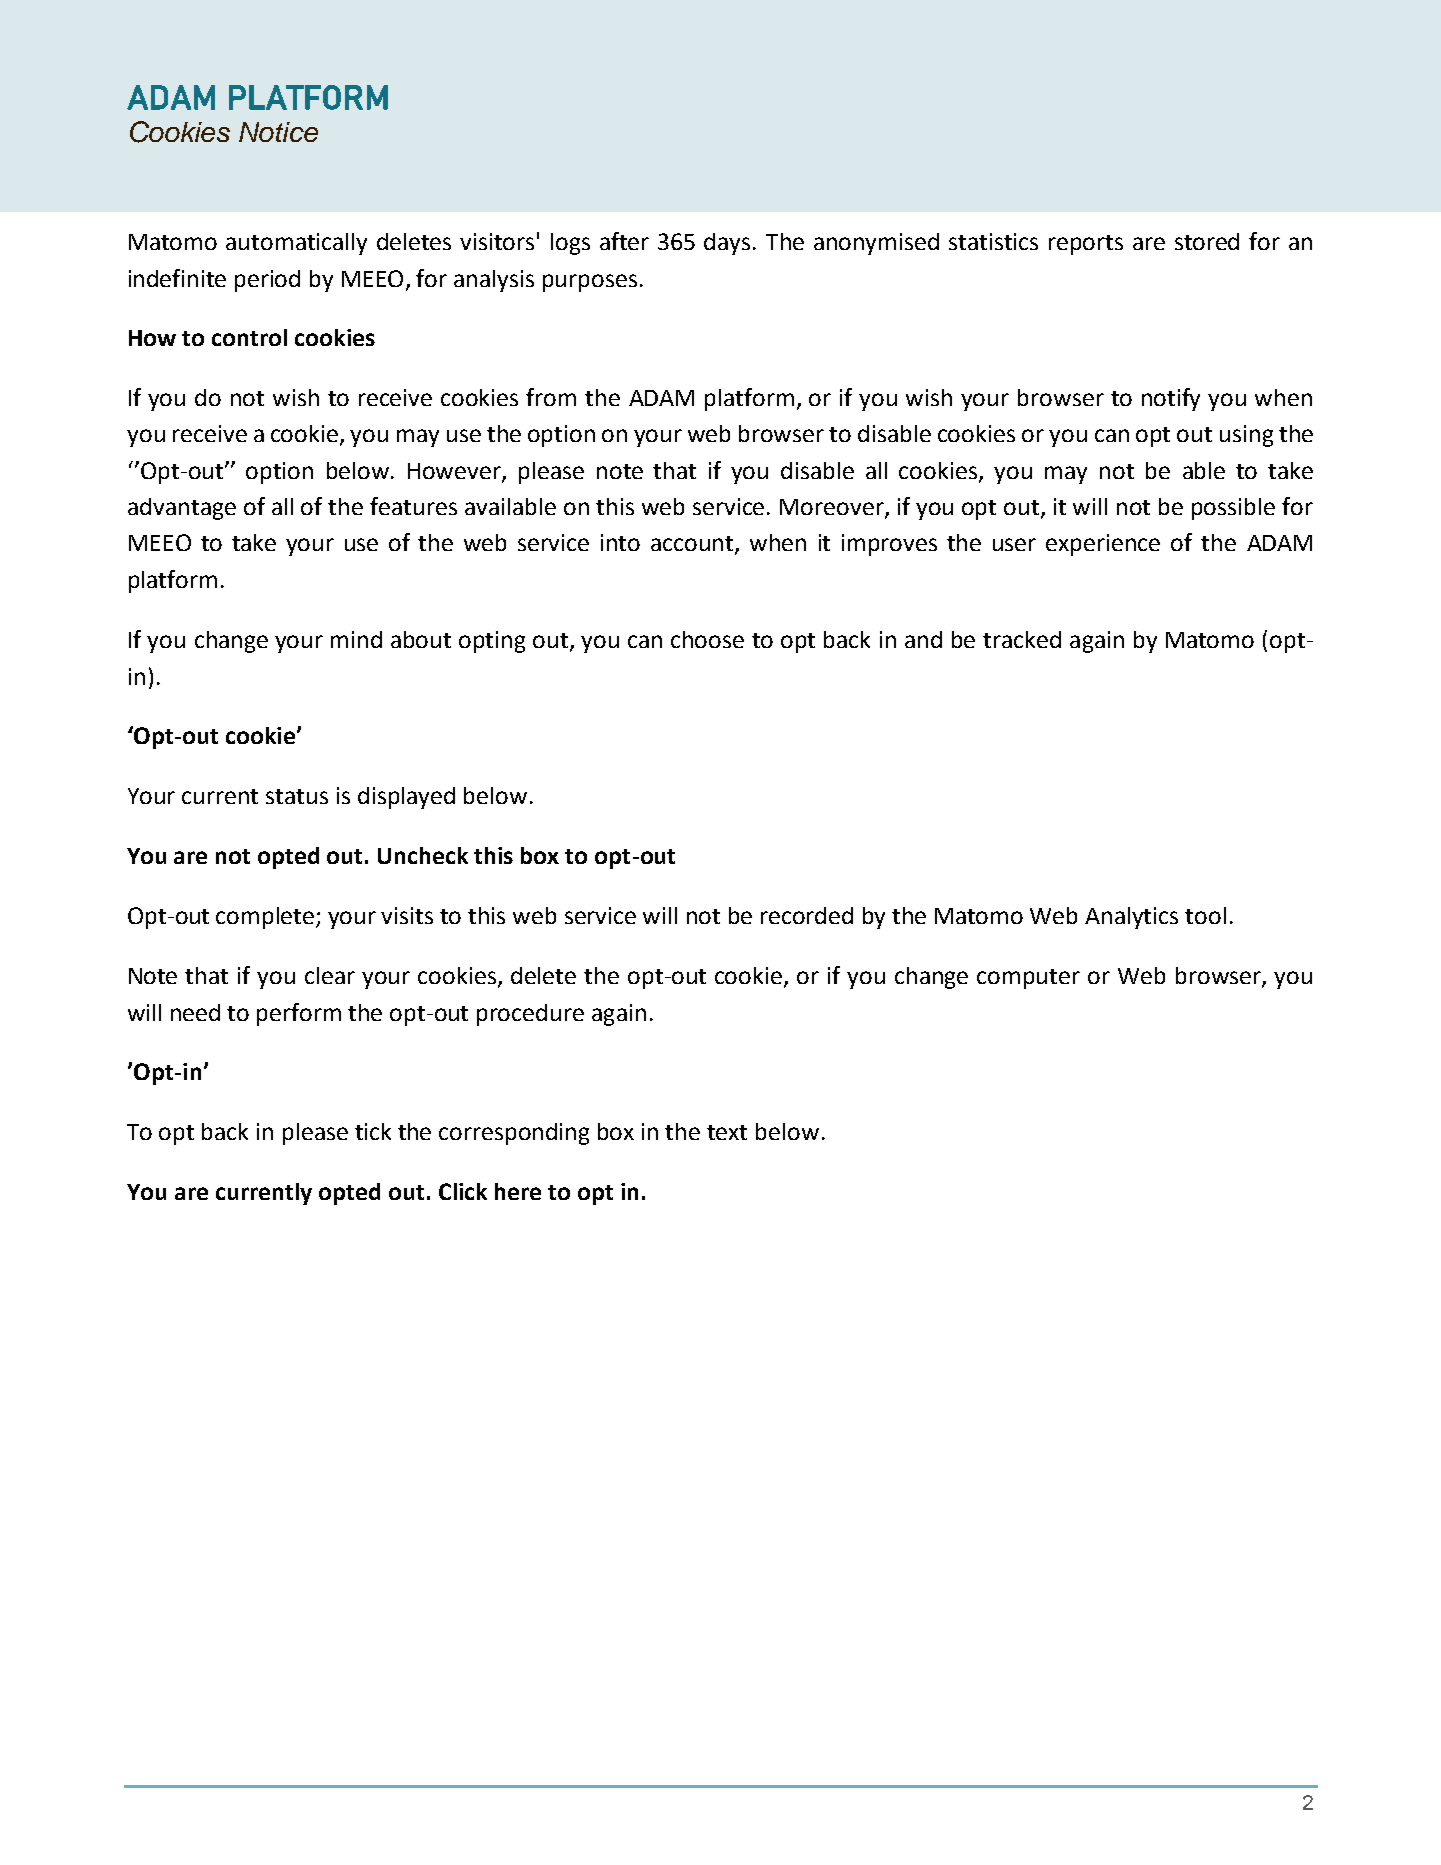  Describe the element at coordinates (1171, 399) in the screenshot. I see `notify` at that location.
